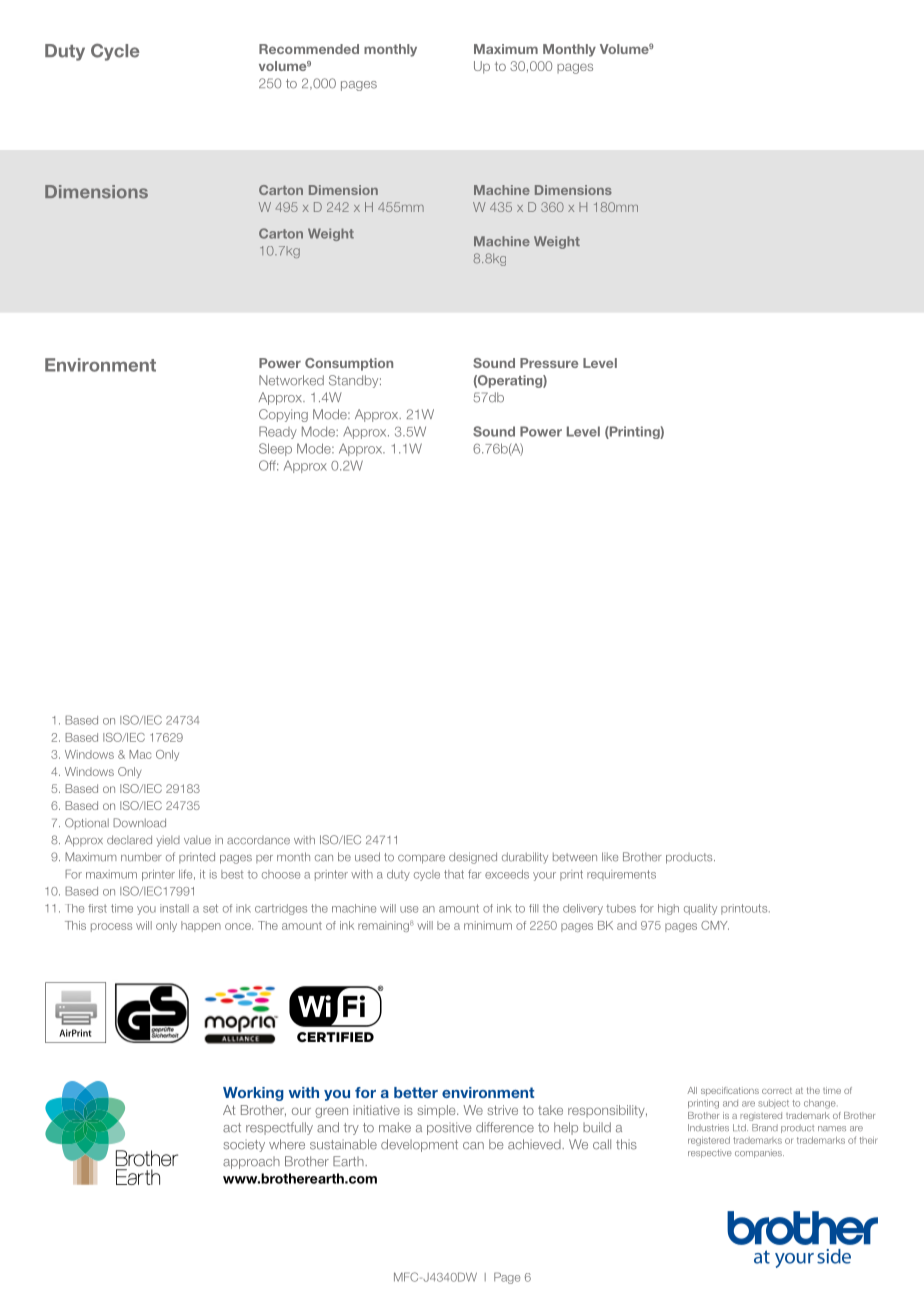  I want to click on like, so click(610, 857).
